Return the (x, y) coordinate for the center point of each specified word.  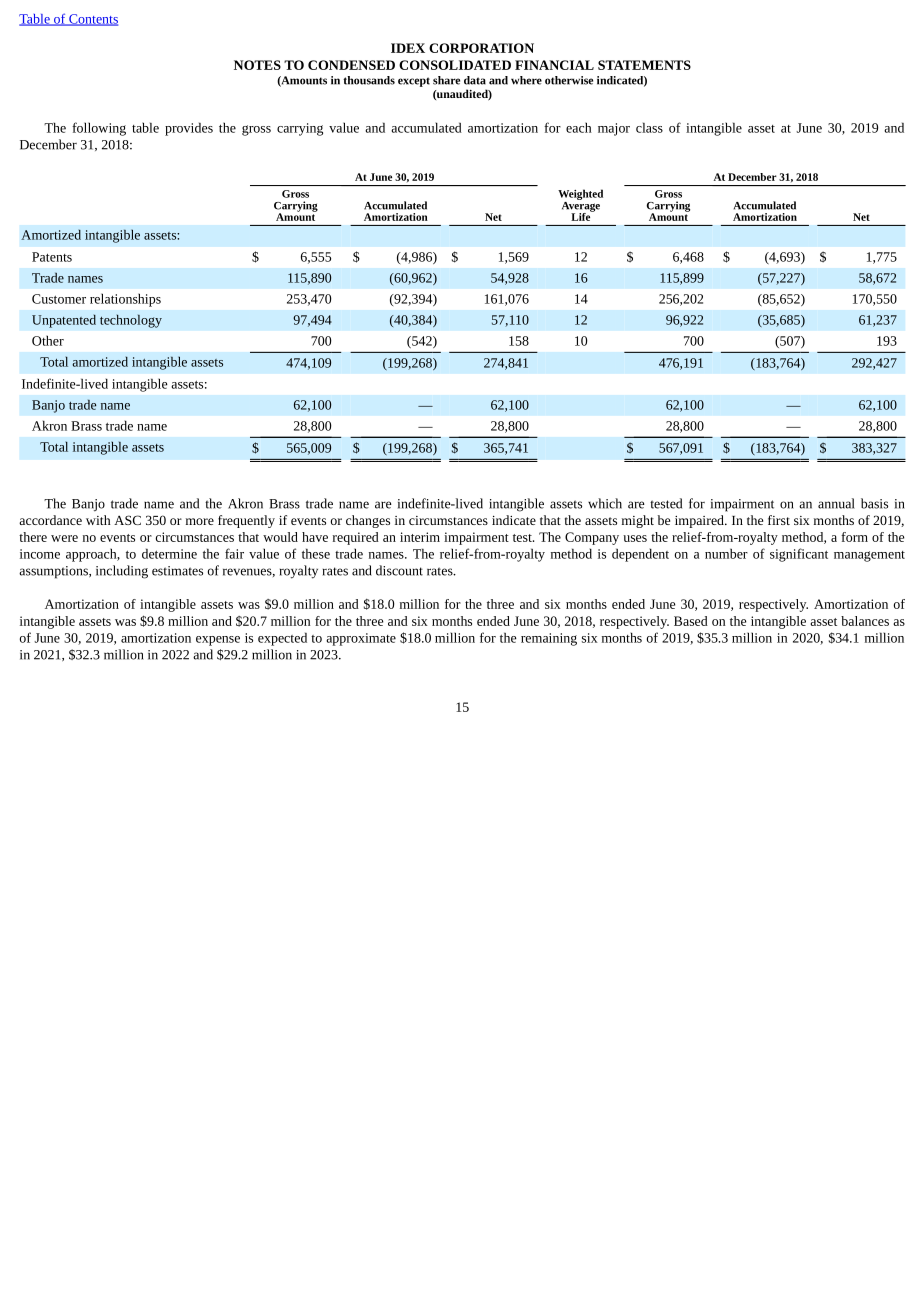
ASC (127, 520)
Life (582, 215)
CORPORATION (481, 48)
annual (836, 503)
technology (131, 321)
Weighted (580, 196)
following (99, 129)
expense (218, 641)
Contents (92, 20)
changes (368, 521)
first (779, 520)
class (649, 127)
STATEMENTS (644, 65)
